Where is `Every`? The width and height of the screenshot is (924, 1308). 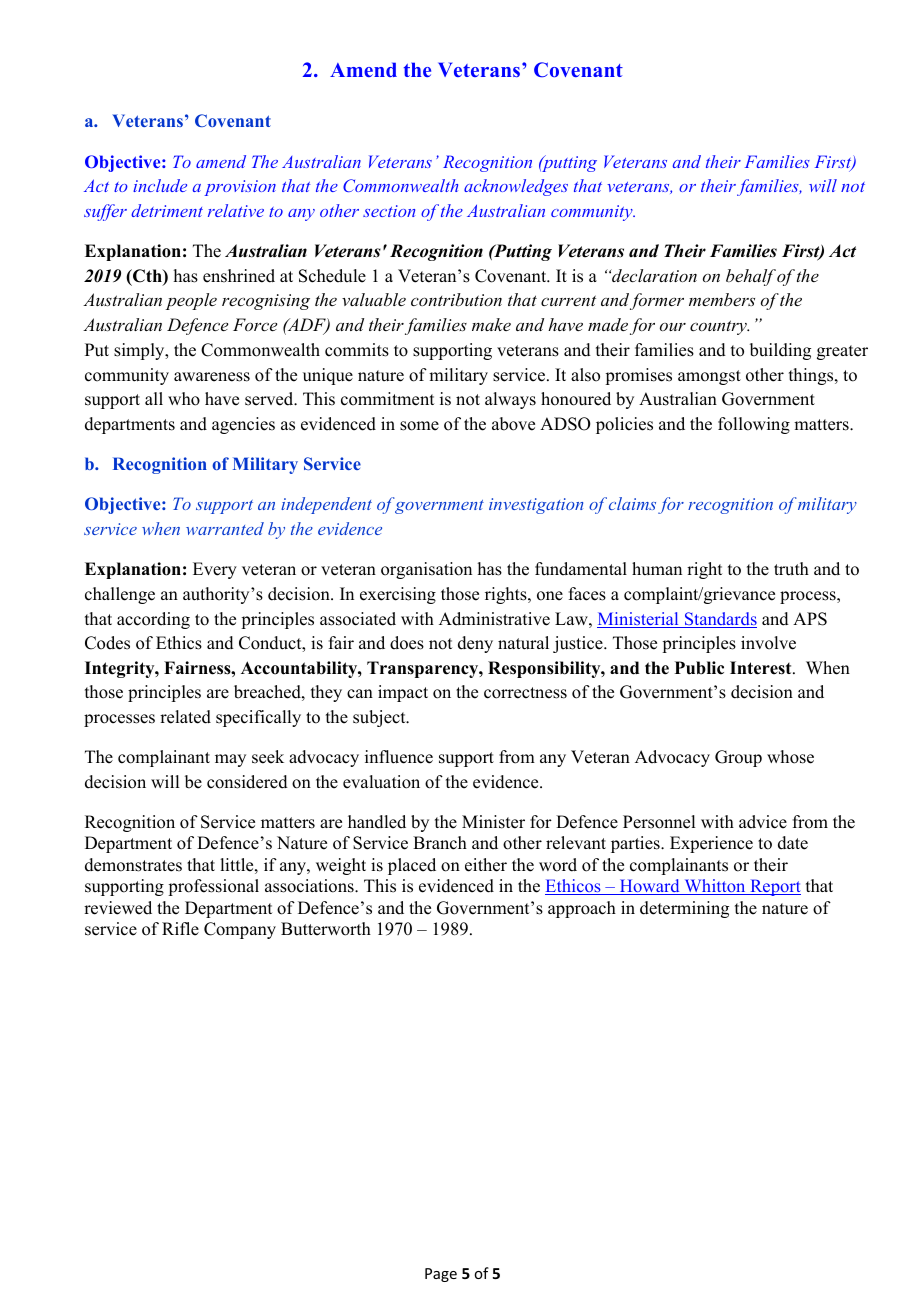
Every is located at coordinates (215, 570).
